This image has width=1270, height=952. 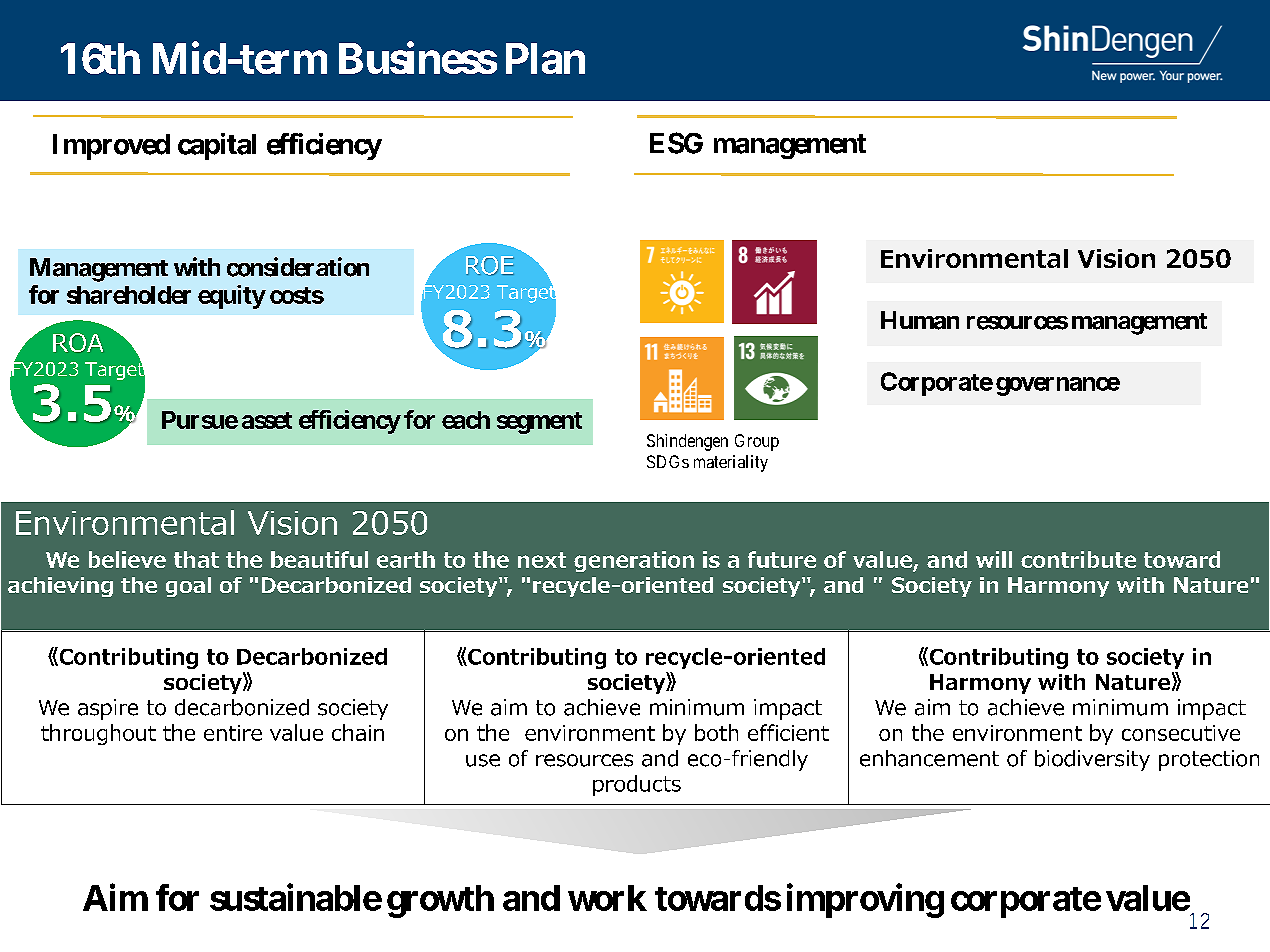 I want to click on asset, so click(x=267, y=420).
